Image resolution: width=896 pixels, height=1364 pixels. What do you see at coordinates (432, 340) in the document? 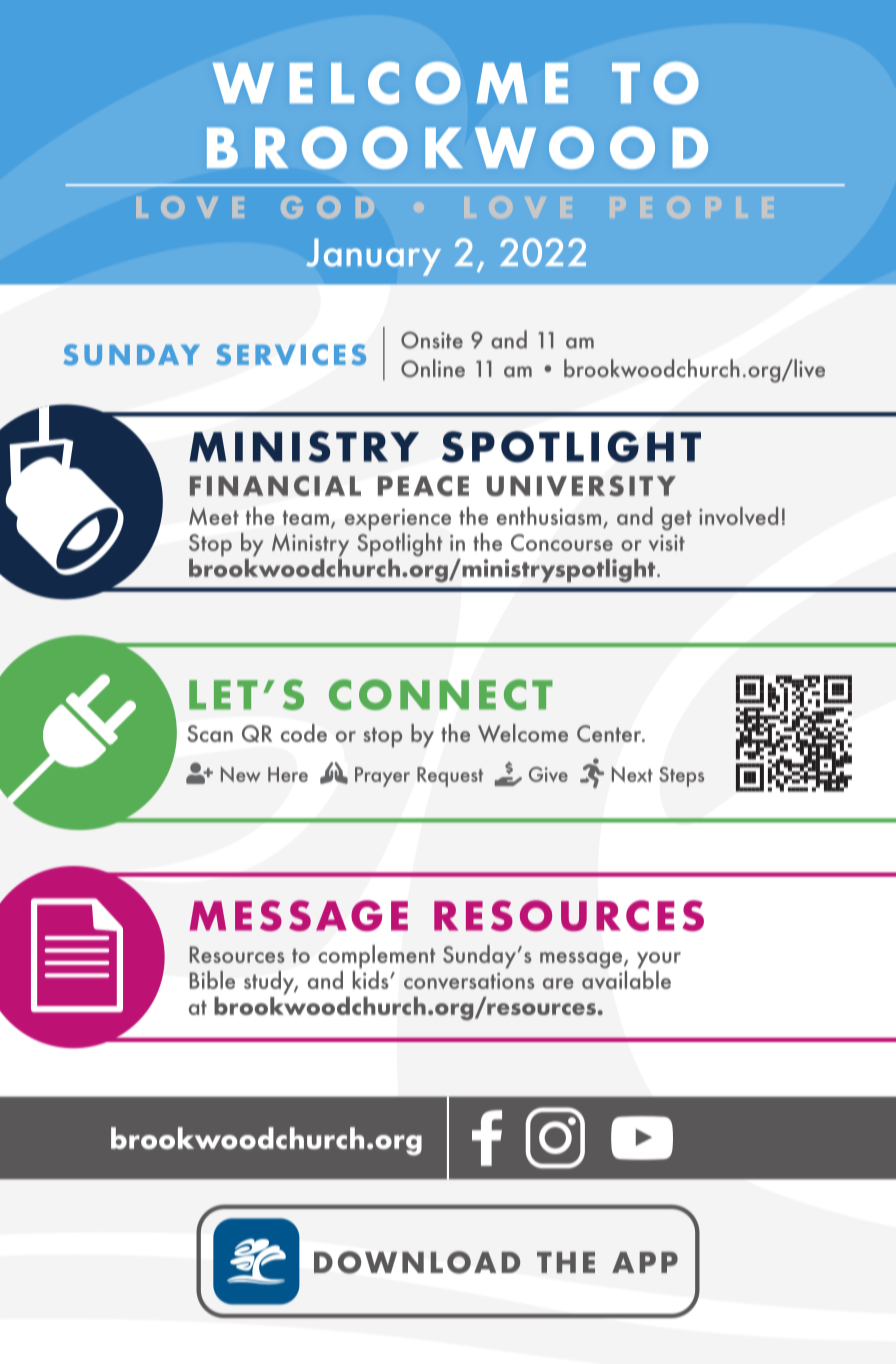
I see `Onsite` at bounding box center [432, 340].
